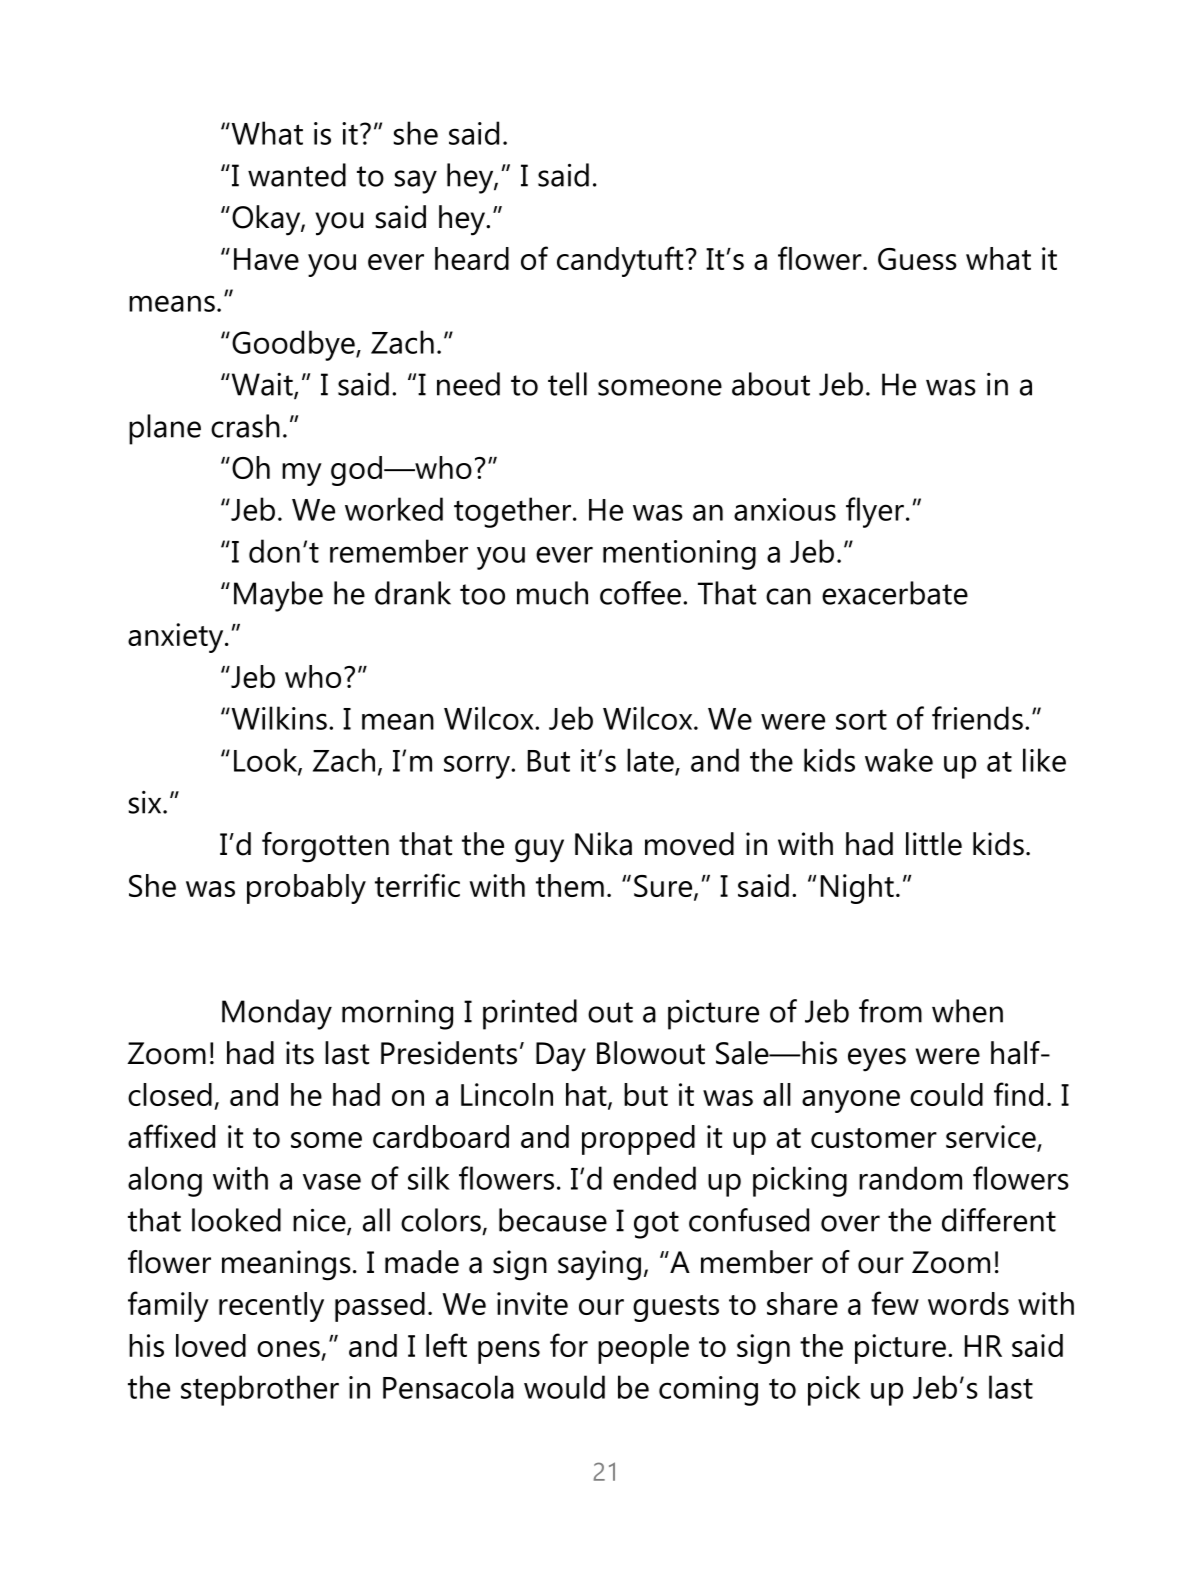 The image size is (1201, 1570). I want to click on wanted, so click(297, 175).
